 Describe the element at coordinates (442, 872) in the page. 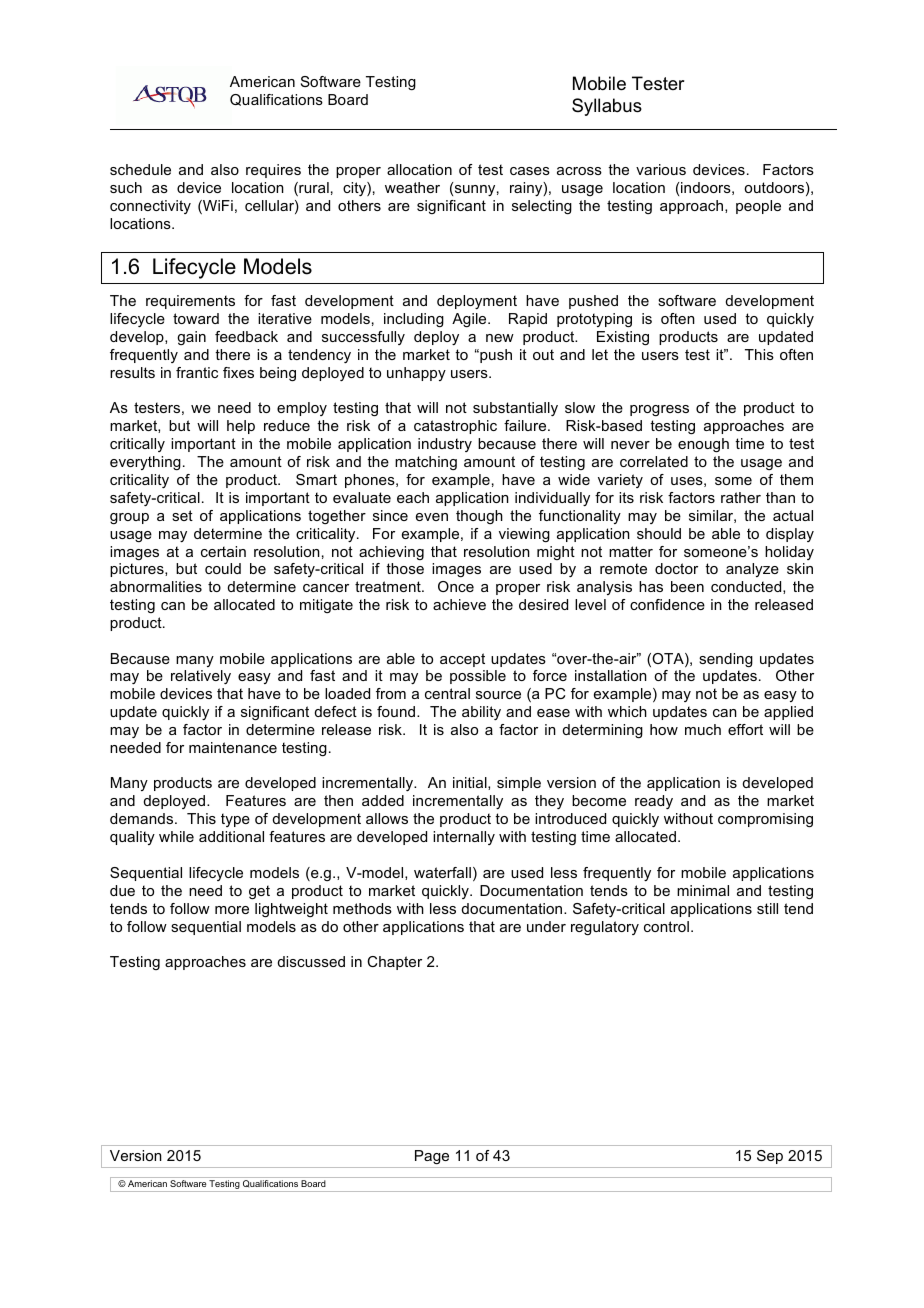

I see `waterfall` at that location.
